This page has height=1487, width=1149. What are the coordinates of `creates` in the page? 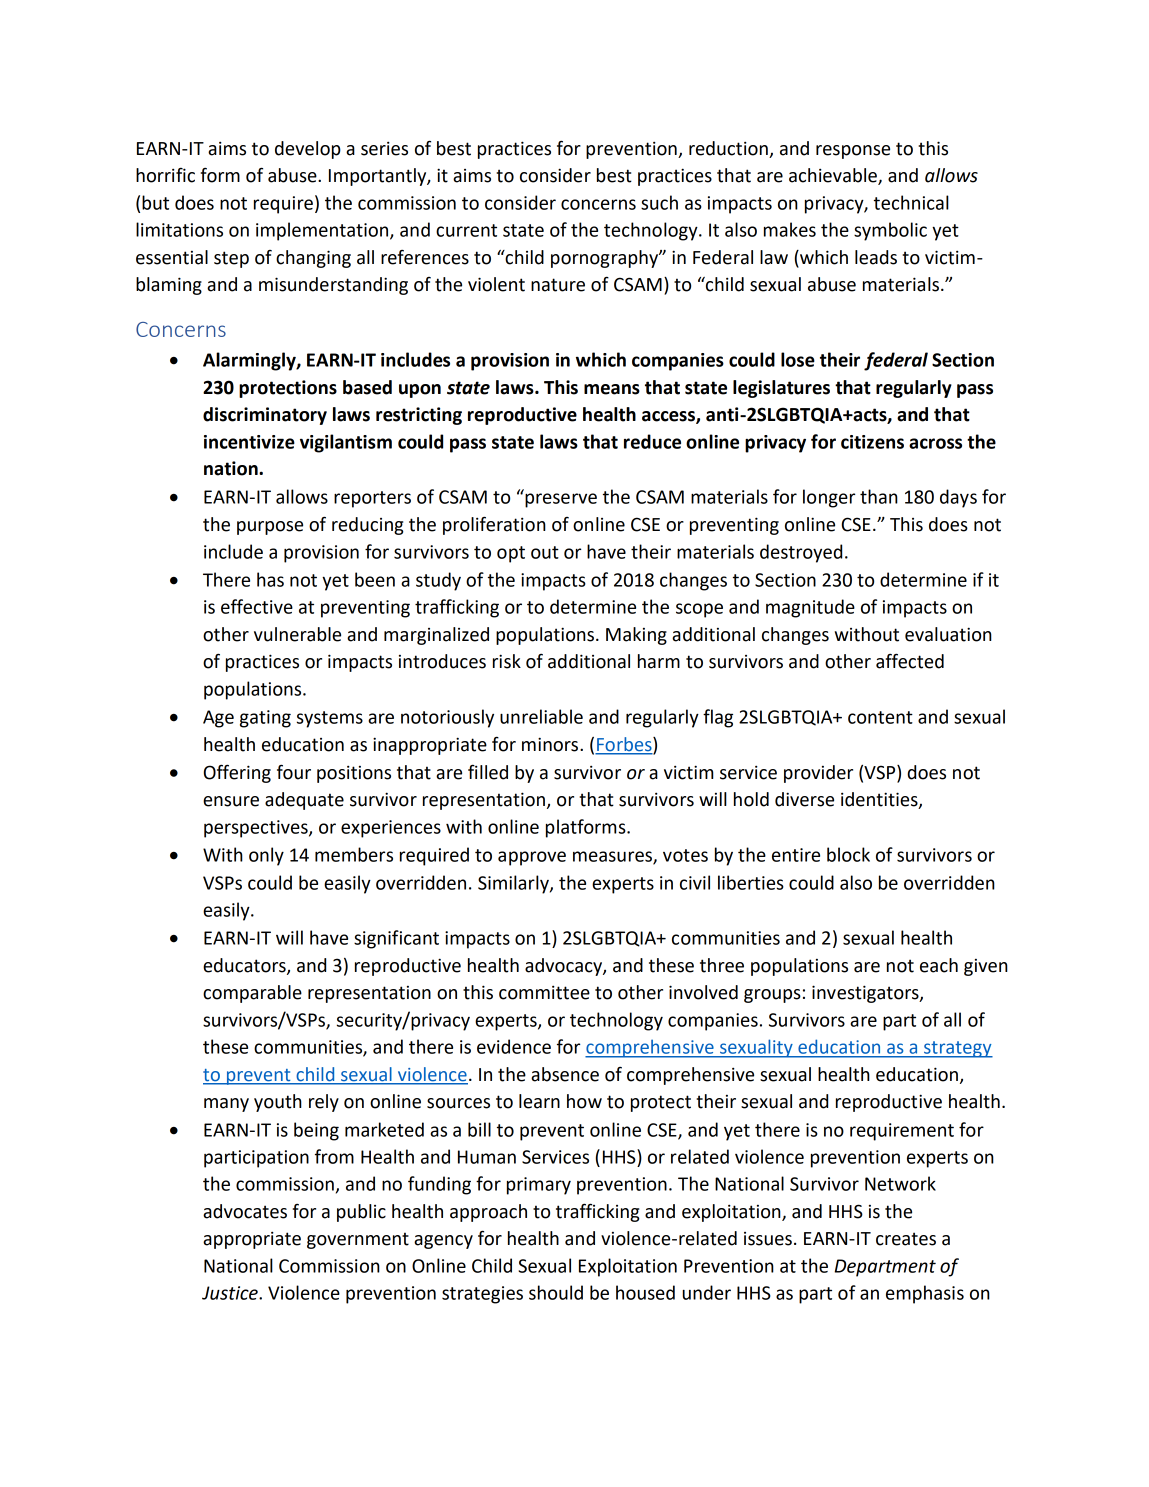 It's located at (906, 1239).
